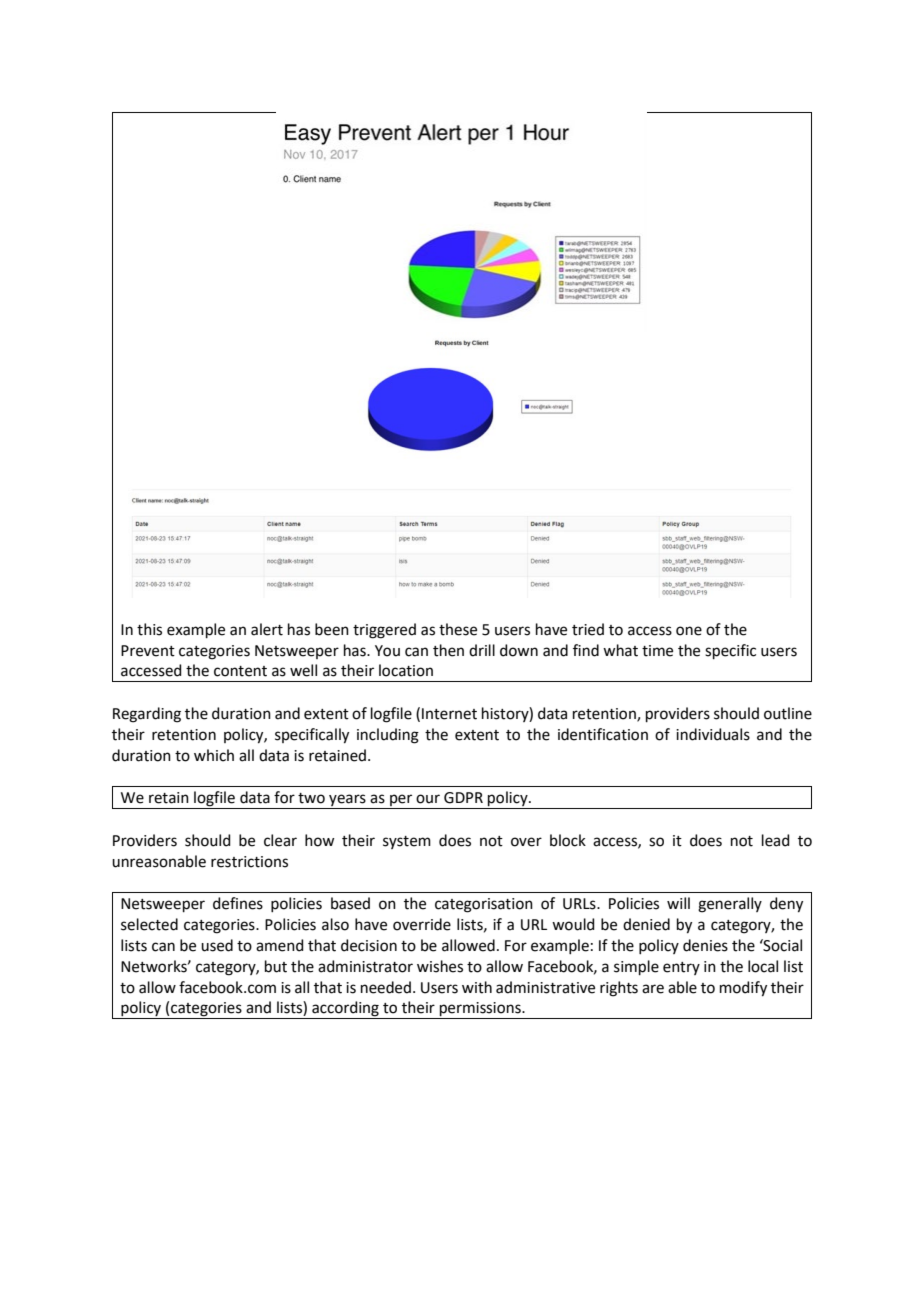 Image resolution: width=924 pixels, height=1308 pixels. Describe the element at coordinates (267, 629) in the screenshot. I see `alert` at that location.
